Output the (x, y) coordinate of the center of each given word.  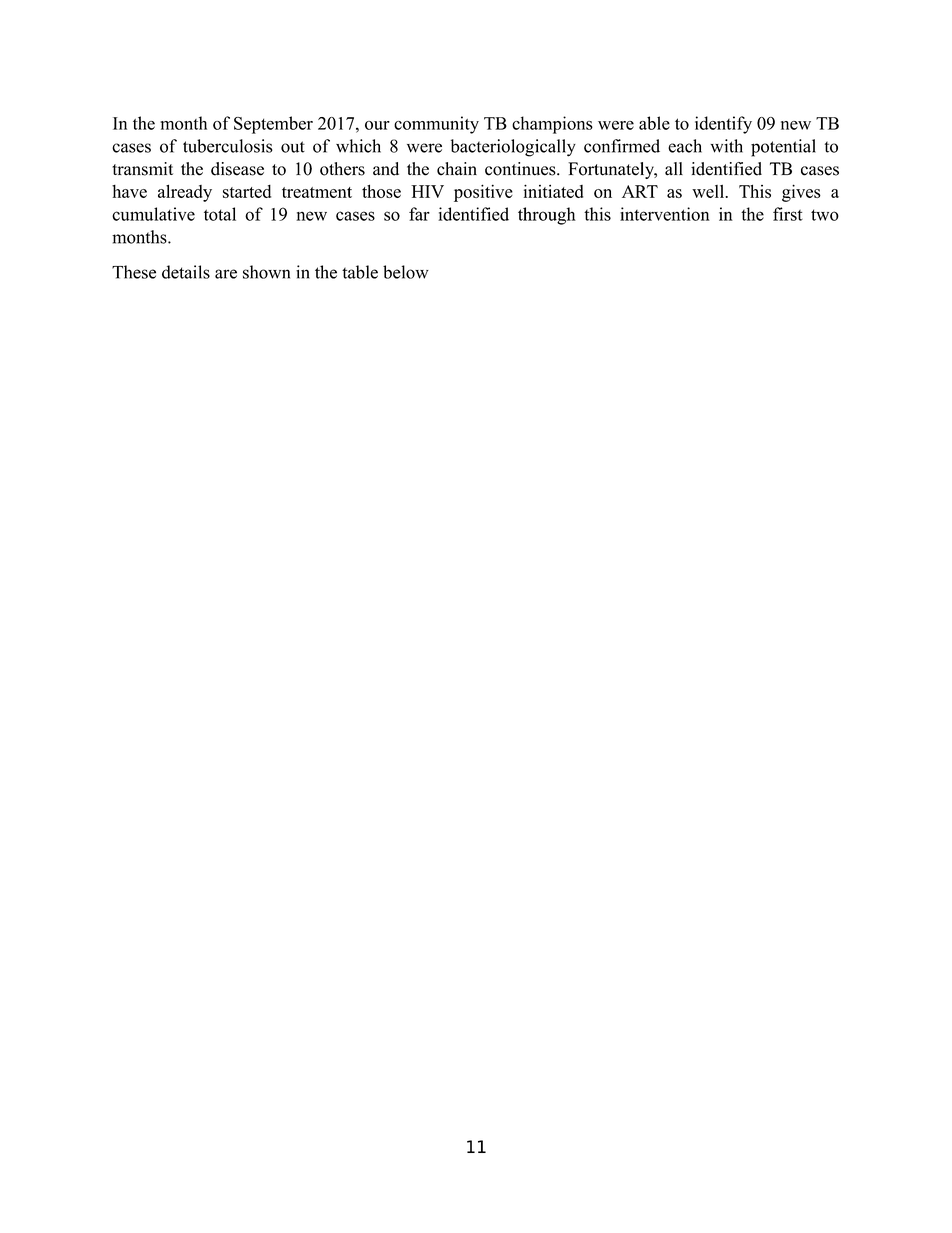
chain (457, 169)
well (709, 191)
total (220, 214)
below (406, 272)
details (186, 272)
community (436, 125)
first (788, 214)
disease (237, 169)
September (273, 125)
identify (723, 125)
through (547, 216)
